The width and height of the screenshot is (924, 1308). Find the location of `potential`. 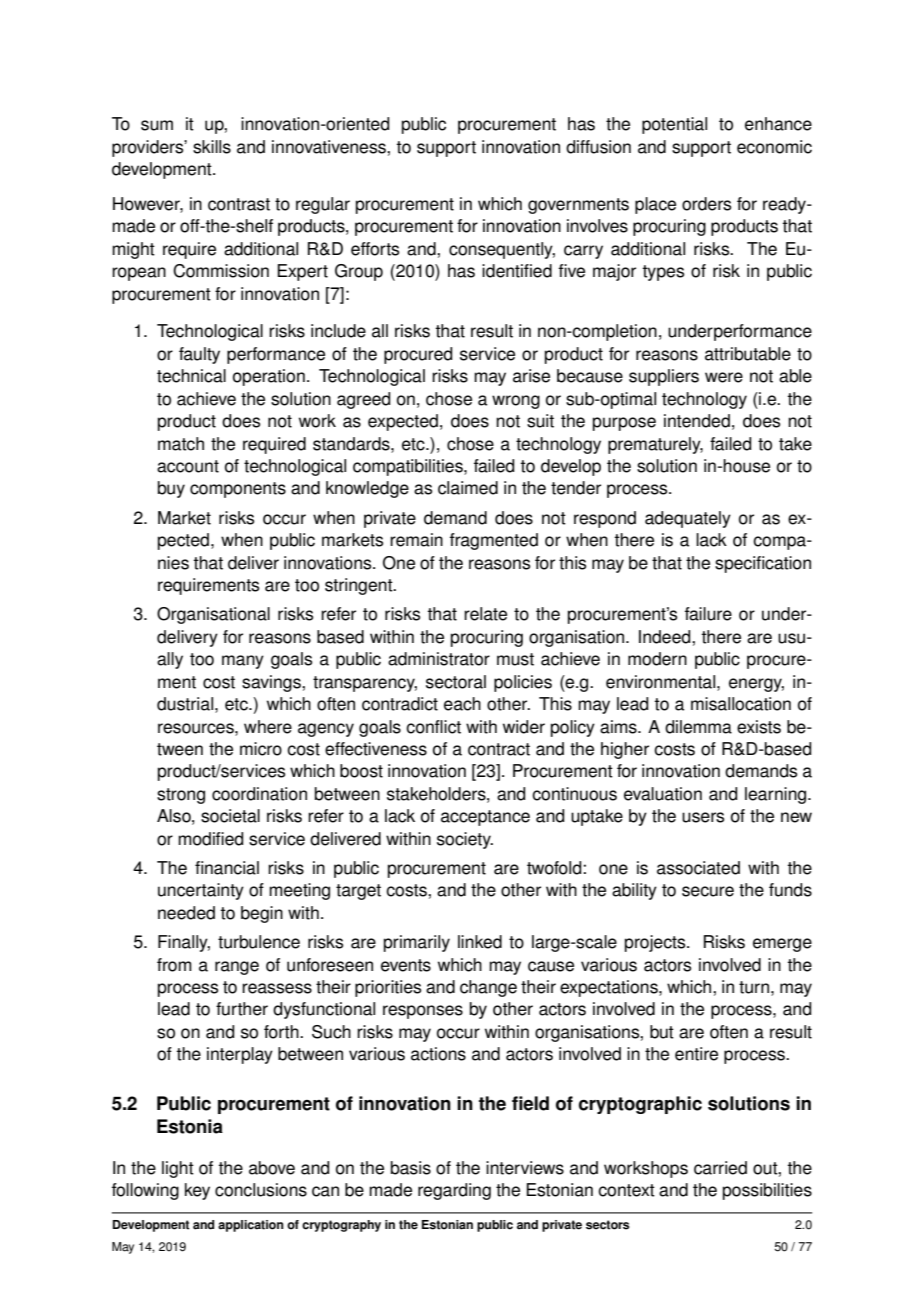

potential is located at coordinates (674, 125).
